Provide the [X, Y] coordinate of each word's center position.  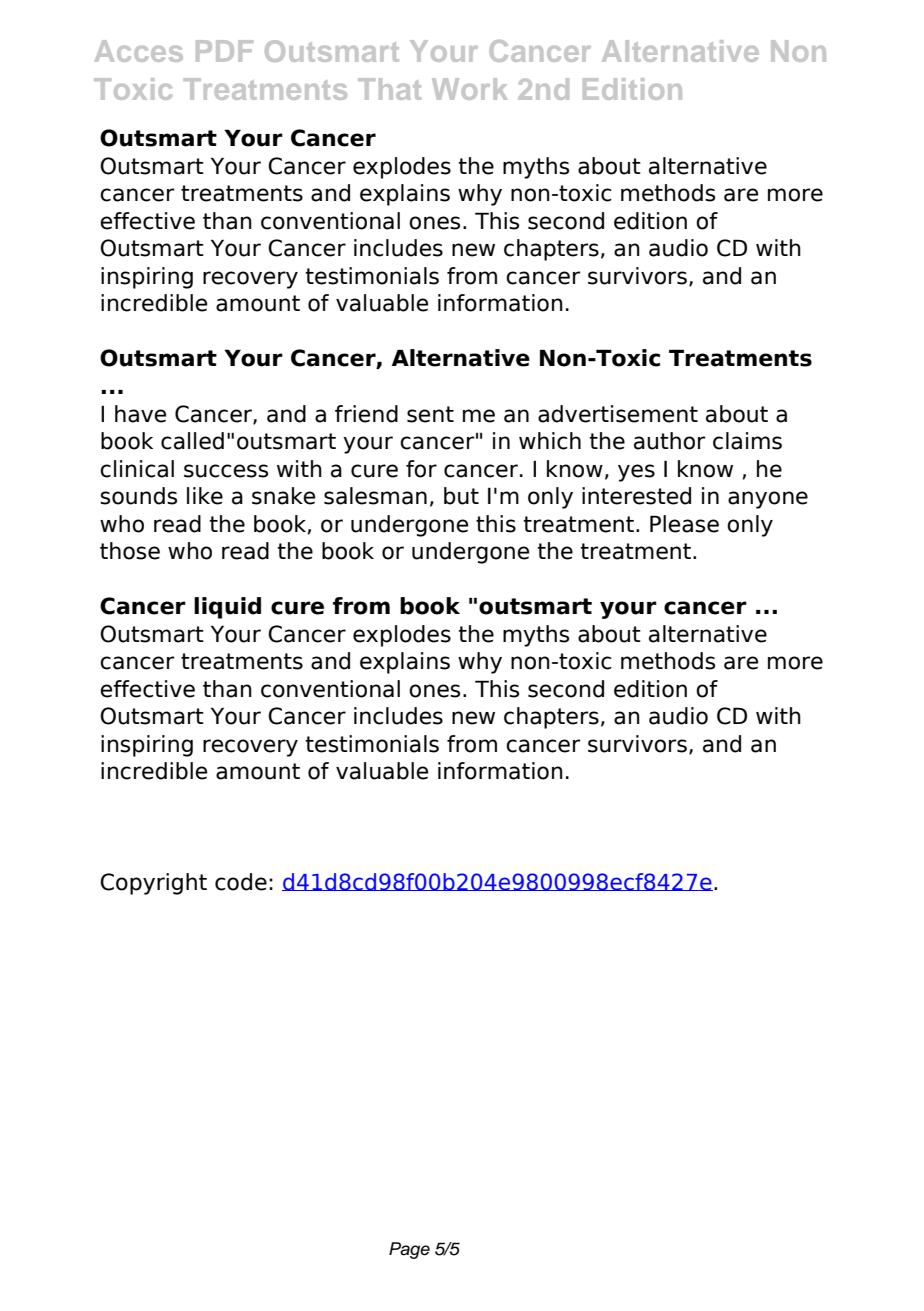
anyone [768, 500]
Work [470, 89]
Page [409, 1250]
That [389, 89]
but [461, 496]
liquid [227, 608]
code [241, 882]
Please [684, 524]
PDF [224, 51]
